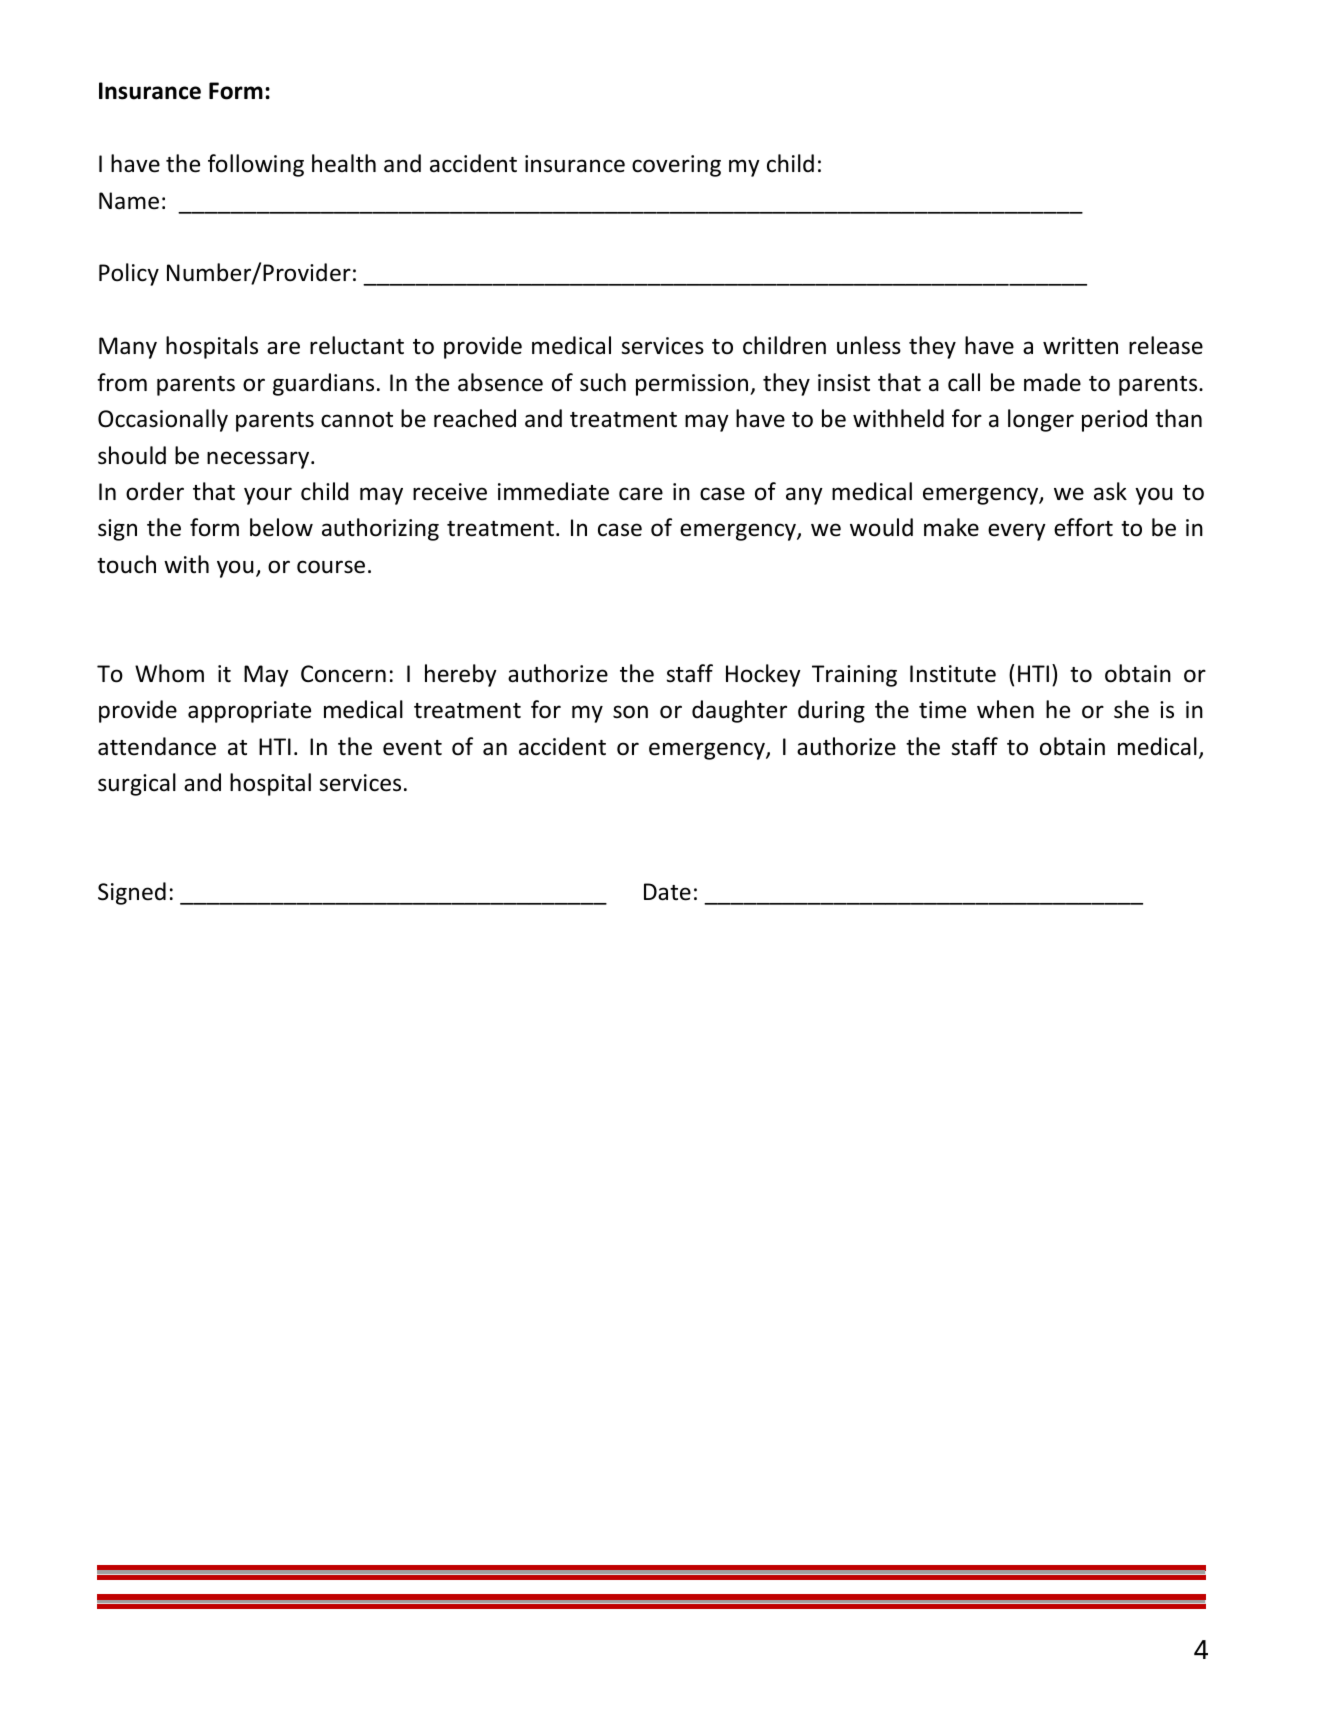 This screenshot has height=1711, width=1322. I want to click on covering, so click(676, 166).
